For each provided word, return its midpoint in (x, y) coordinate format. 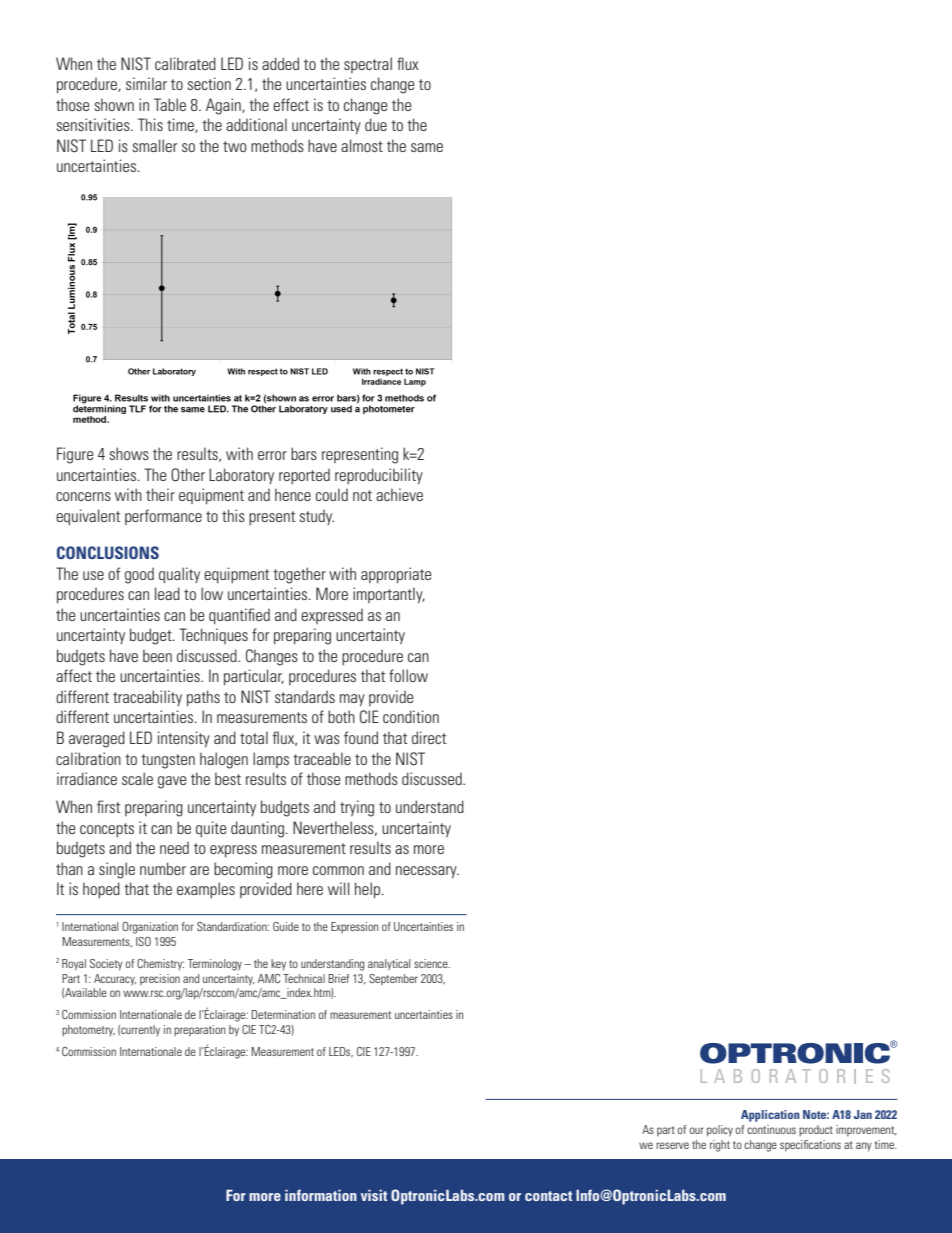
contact (548, 1196)
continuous (771, 1129)
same (427, 147)
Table (170, 104)
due (376, 124)
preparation (200, 1030)
